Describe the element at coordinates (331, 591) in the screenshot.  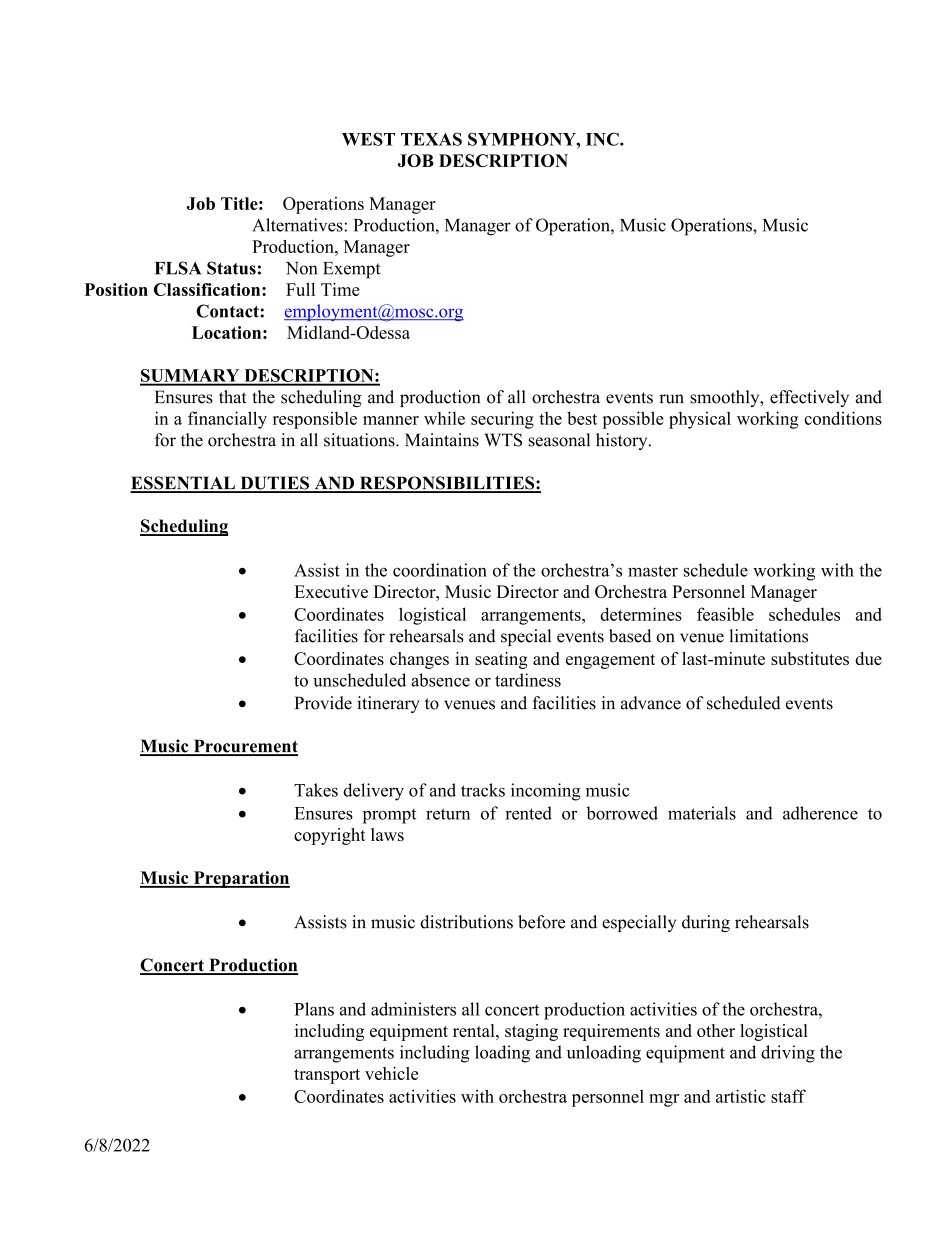
I see `Executive` at that location.
